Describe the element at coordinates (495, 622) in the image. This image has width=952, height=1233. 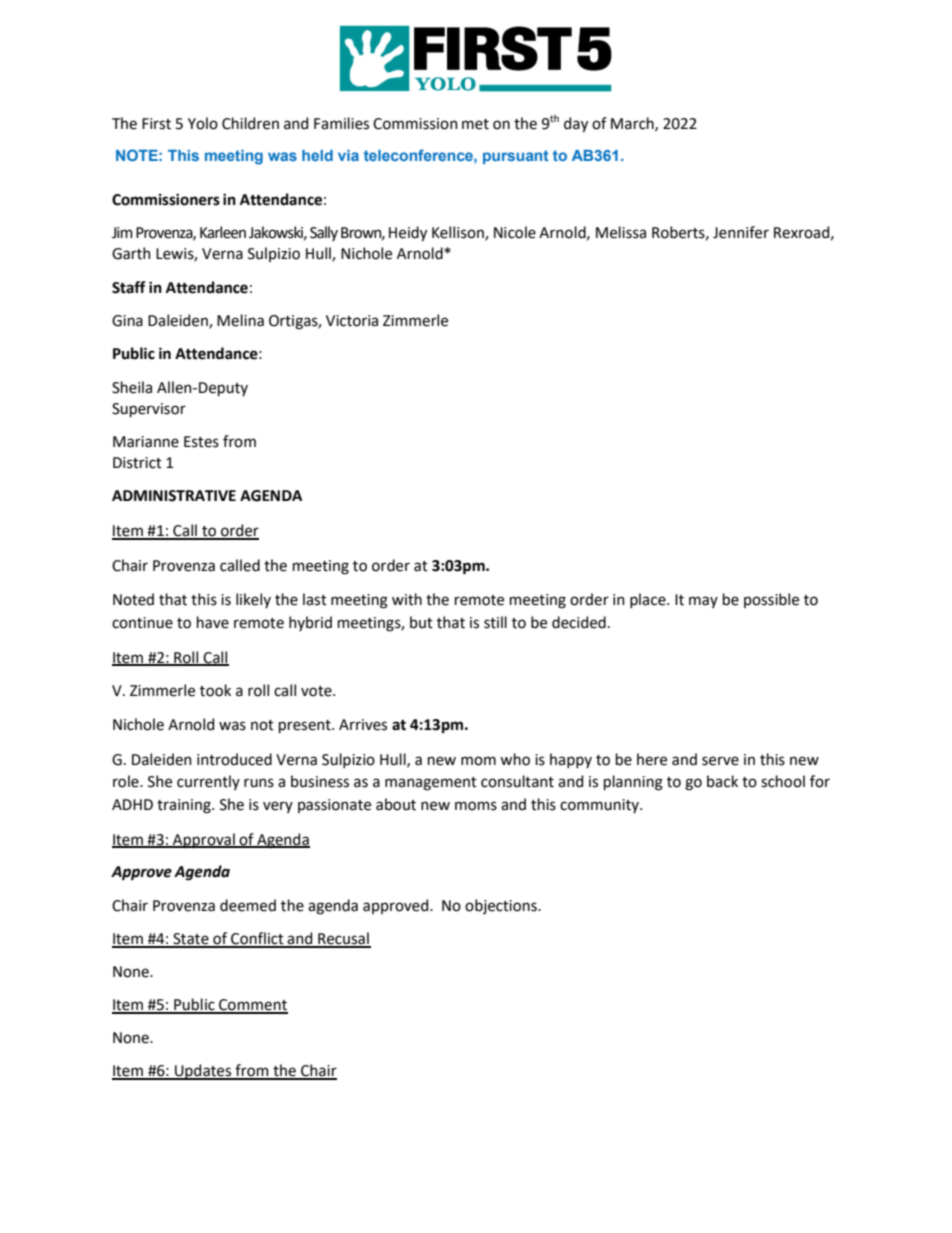
I see `still` at that location.
